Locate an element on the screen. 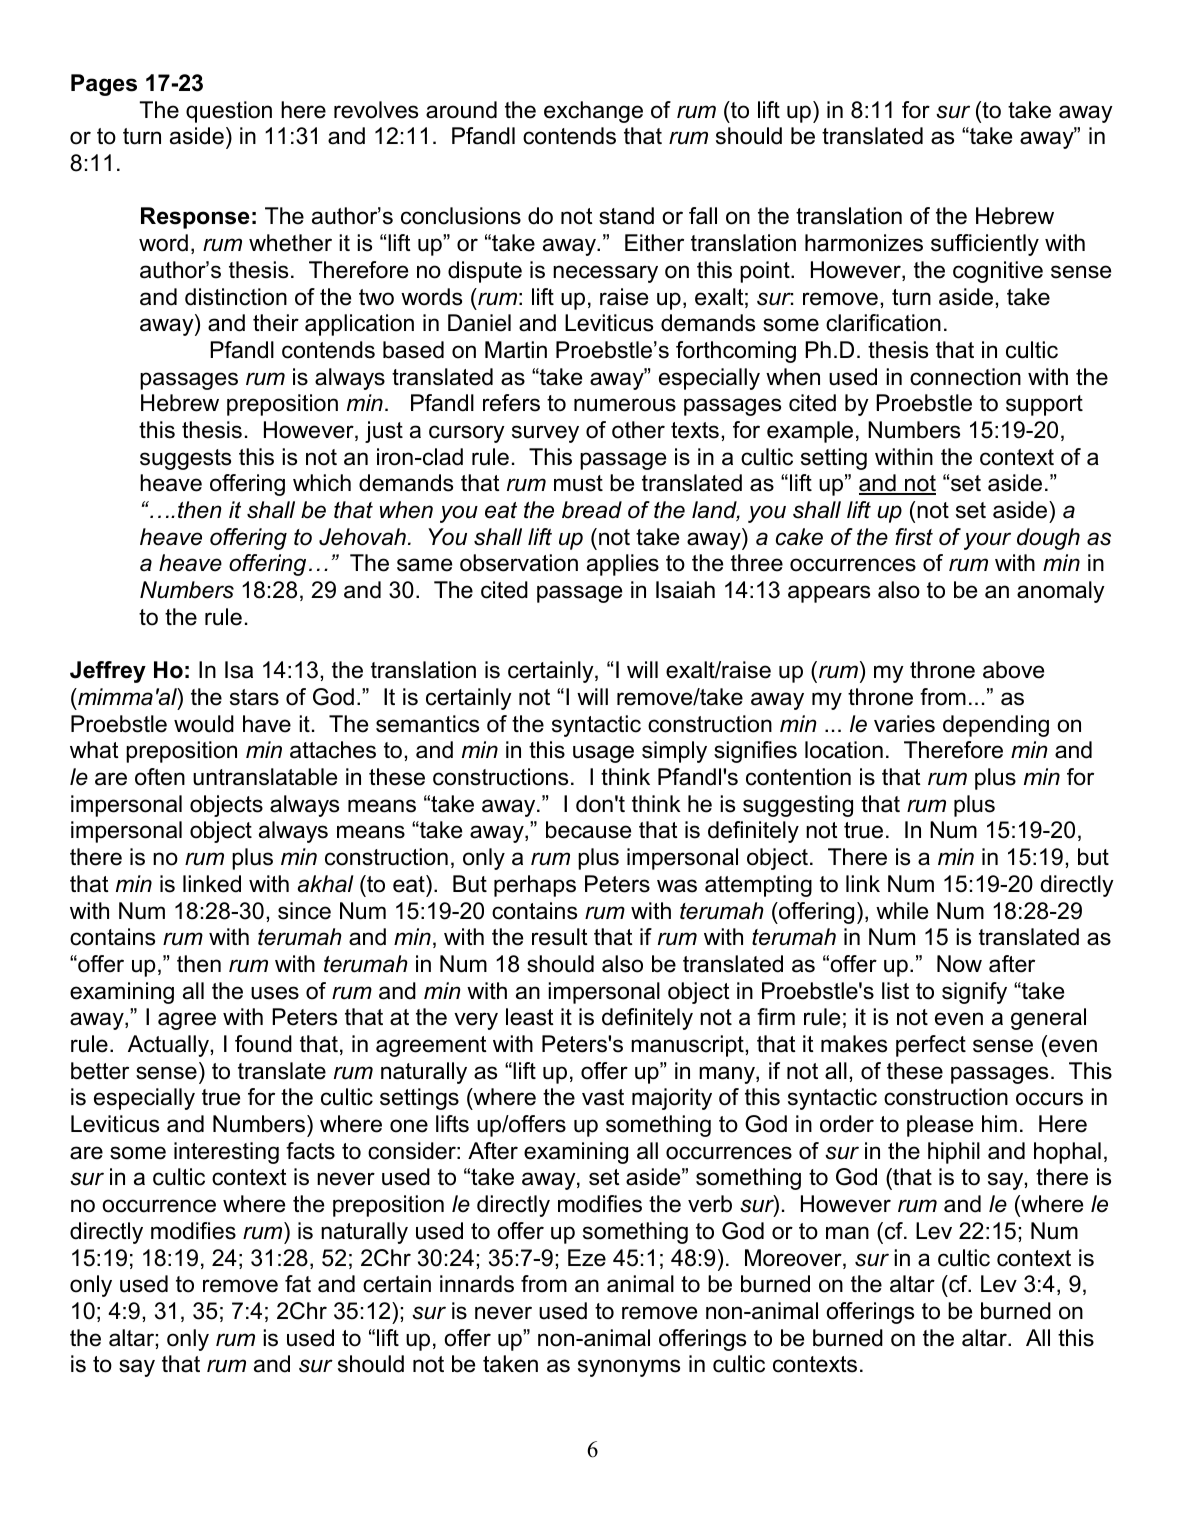  exchange is located at coordinates (593, 112).
